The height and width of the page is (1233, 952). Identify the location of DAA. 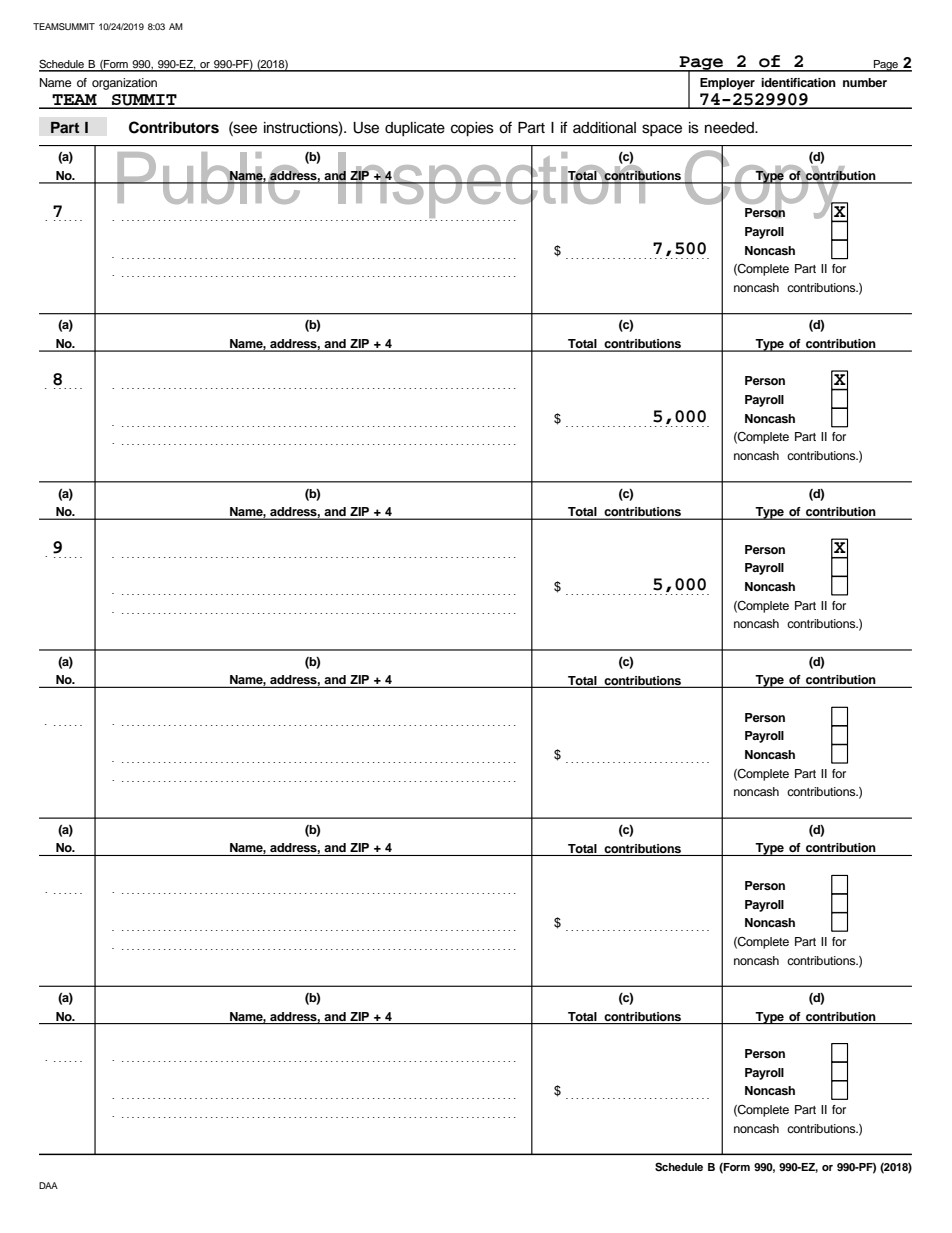
(48, 1185).
